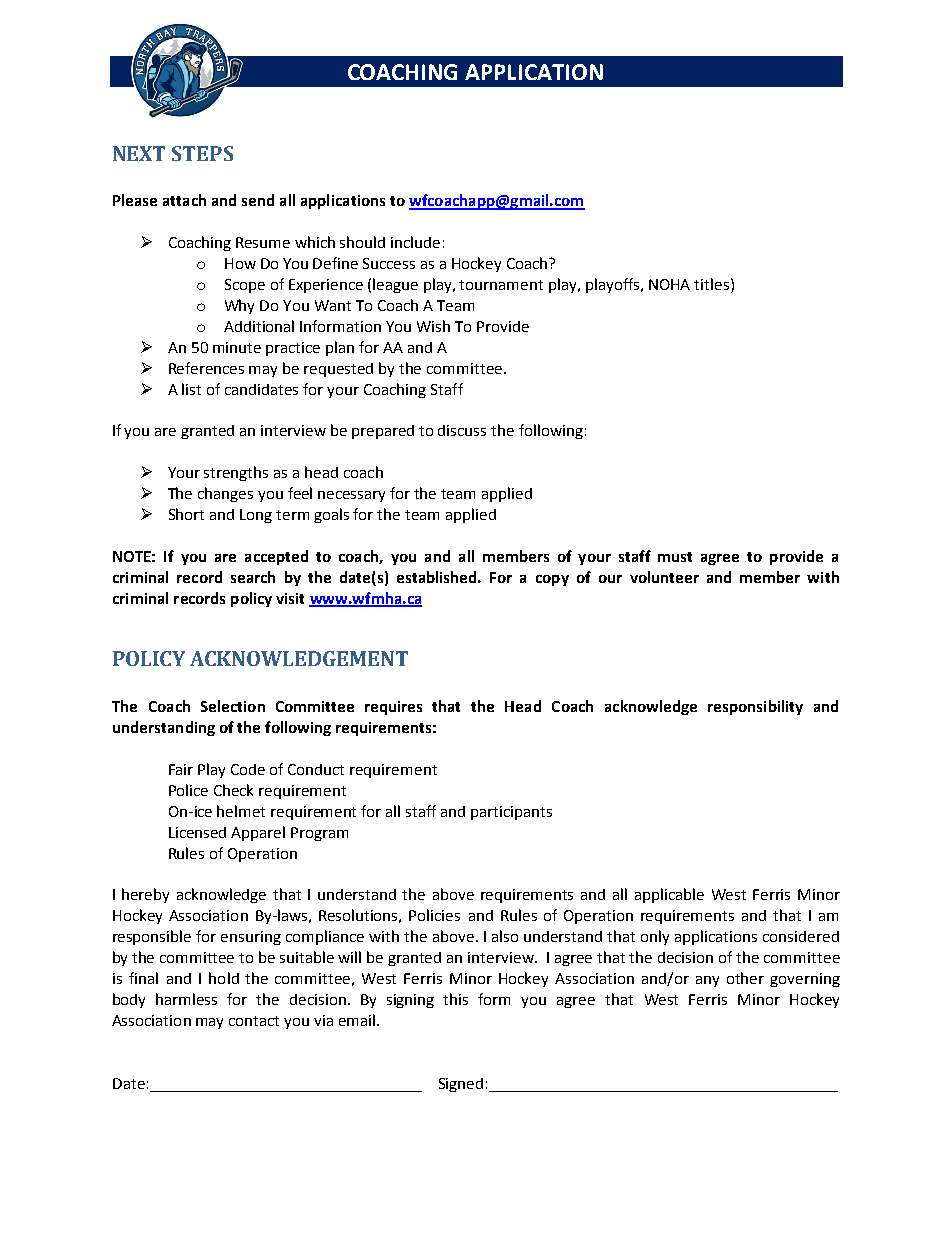 This screenshot has width=952, height=1233. I want to click on Police, so click(188, 790).
